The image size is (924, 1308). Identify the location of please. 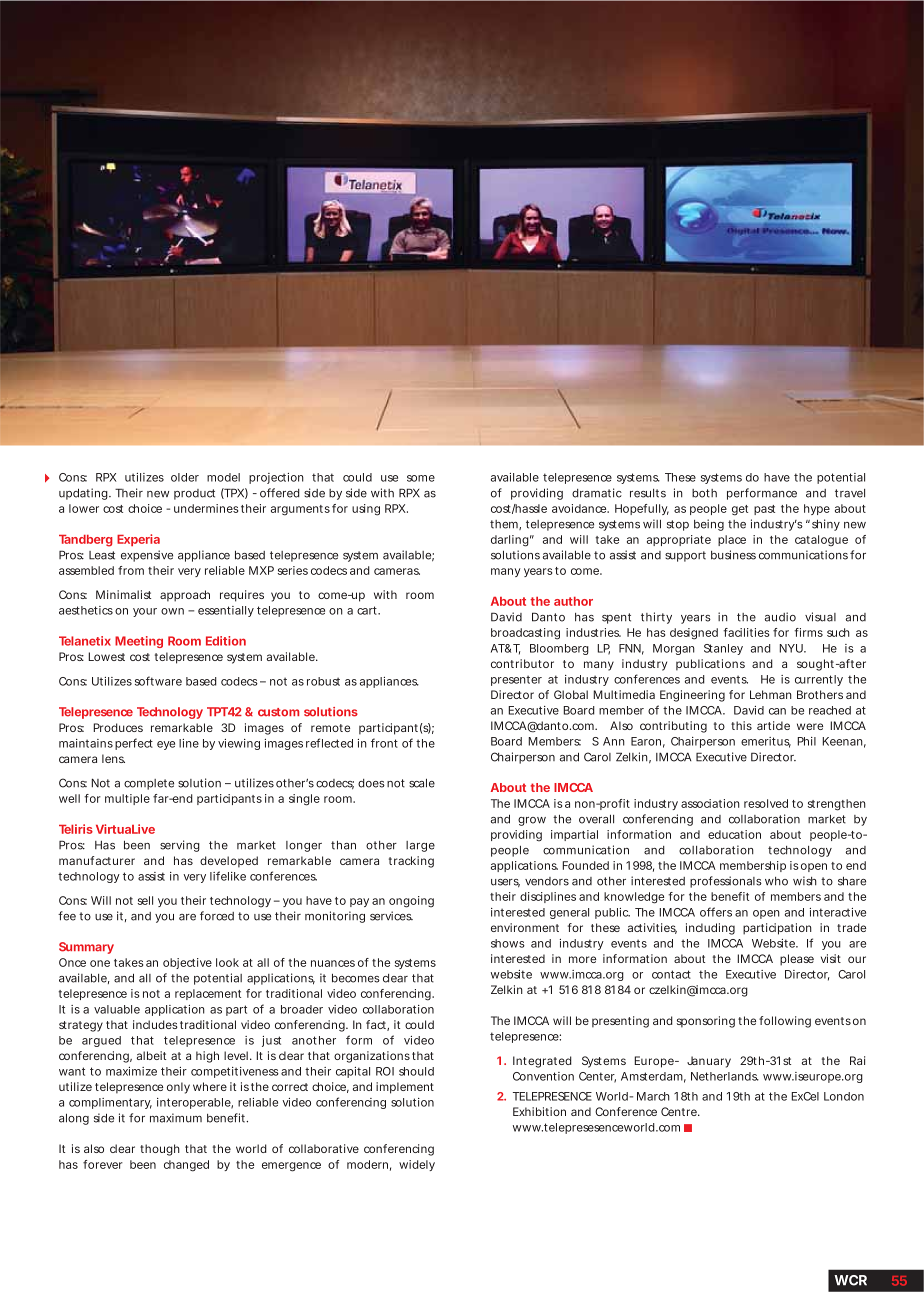
(797, 960).
